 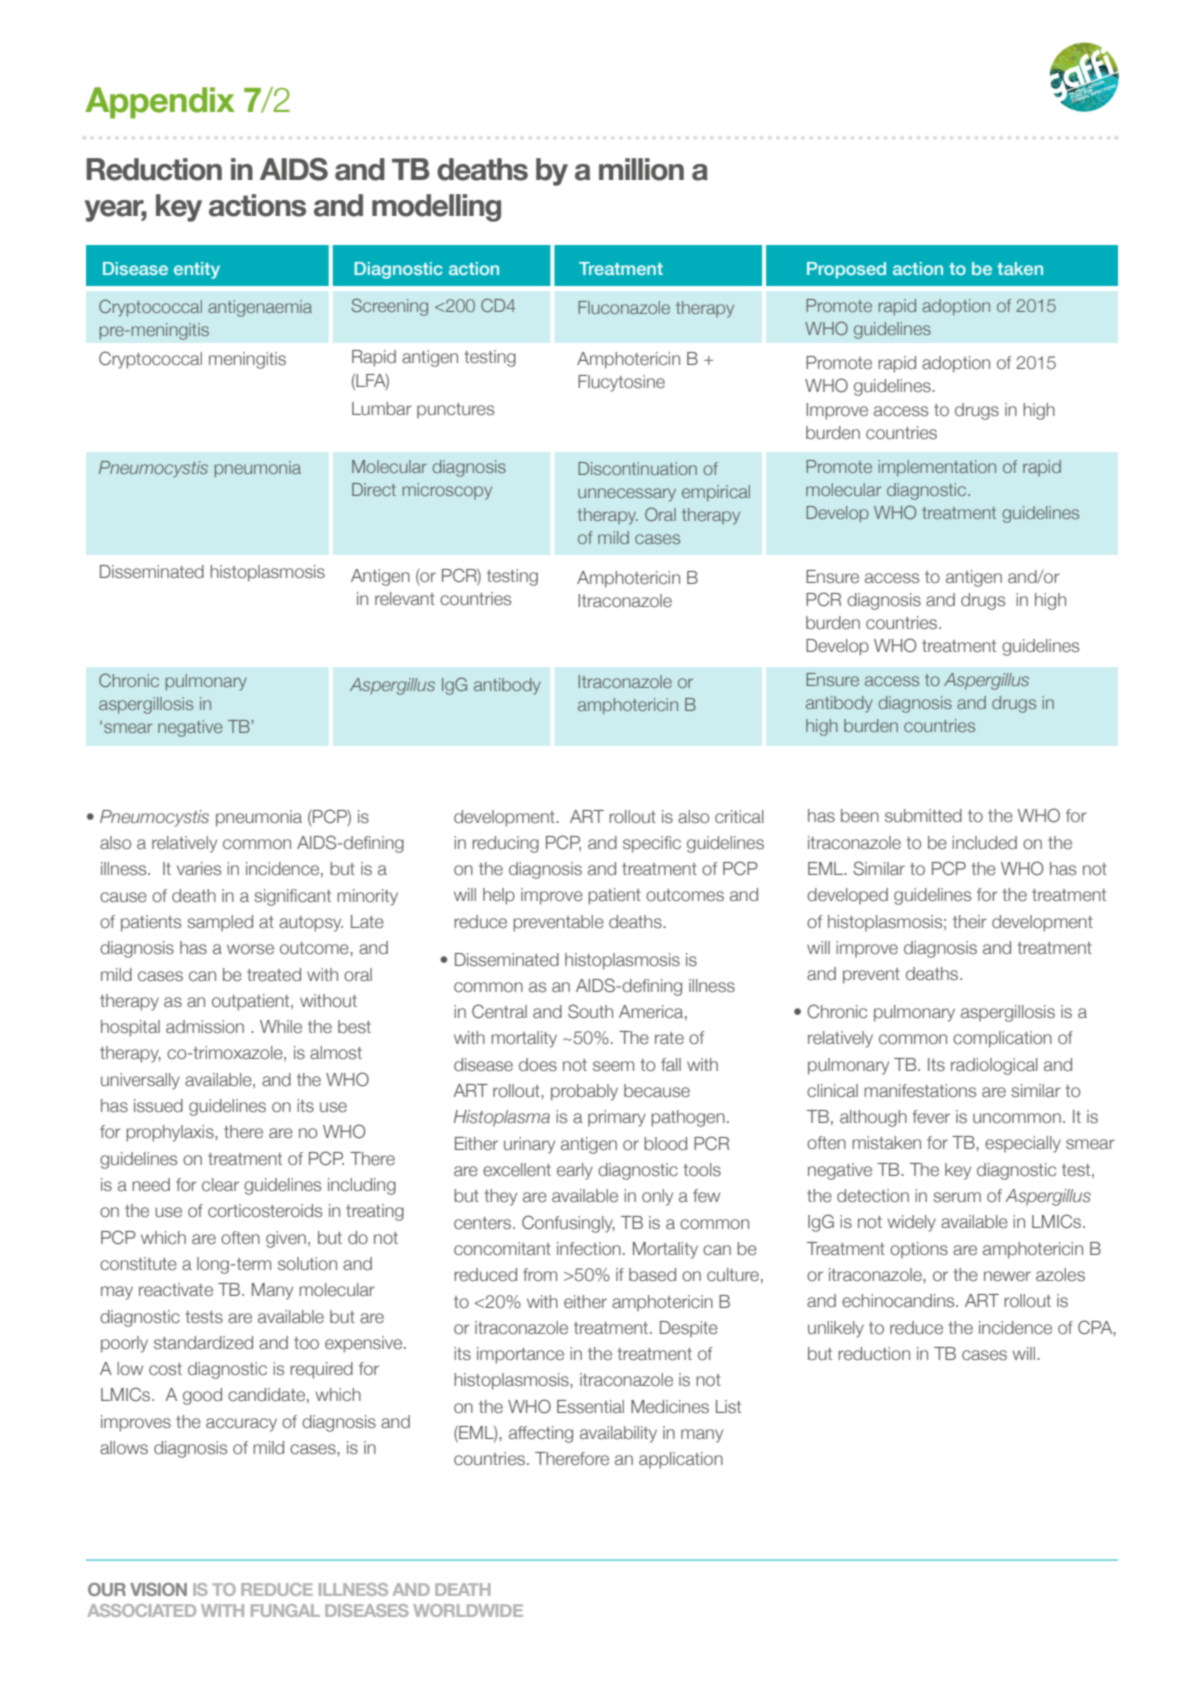 I want to click on unnecessary, so click(x=627, y=495).
